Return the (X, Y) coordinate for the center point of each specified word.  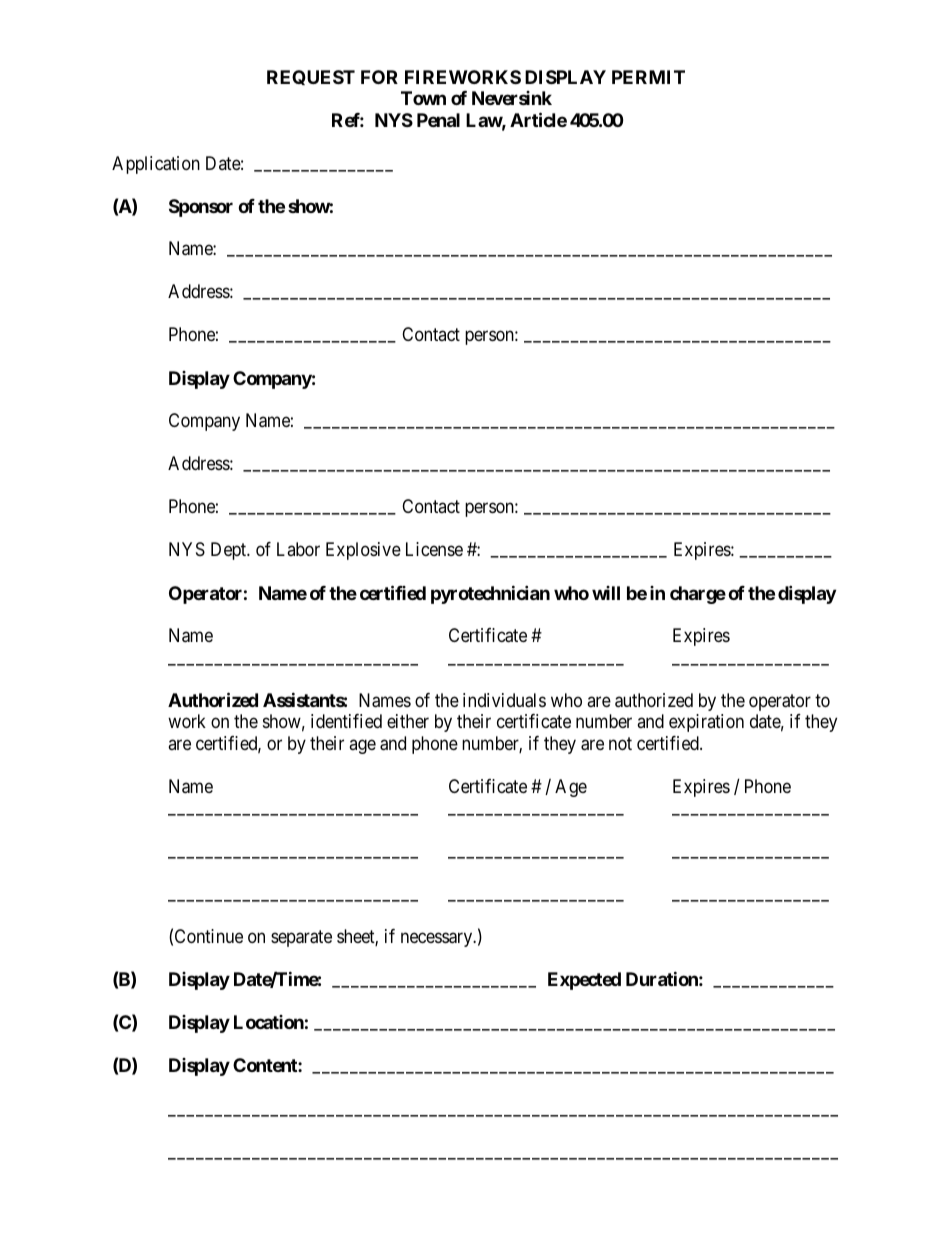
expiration (706, 723)
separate (301, 938)
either (408, 721)
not (620, 743)
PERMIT (648, 77)
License (434, 549)
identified (346, 721)
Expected (584, 981)
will (606, 593)
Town (423, 98)
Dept (230, 551)
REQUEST (311, 77)
